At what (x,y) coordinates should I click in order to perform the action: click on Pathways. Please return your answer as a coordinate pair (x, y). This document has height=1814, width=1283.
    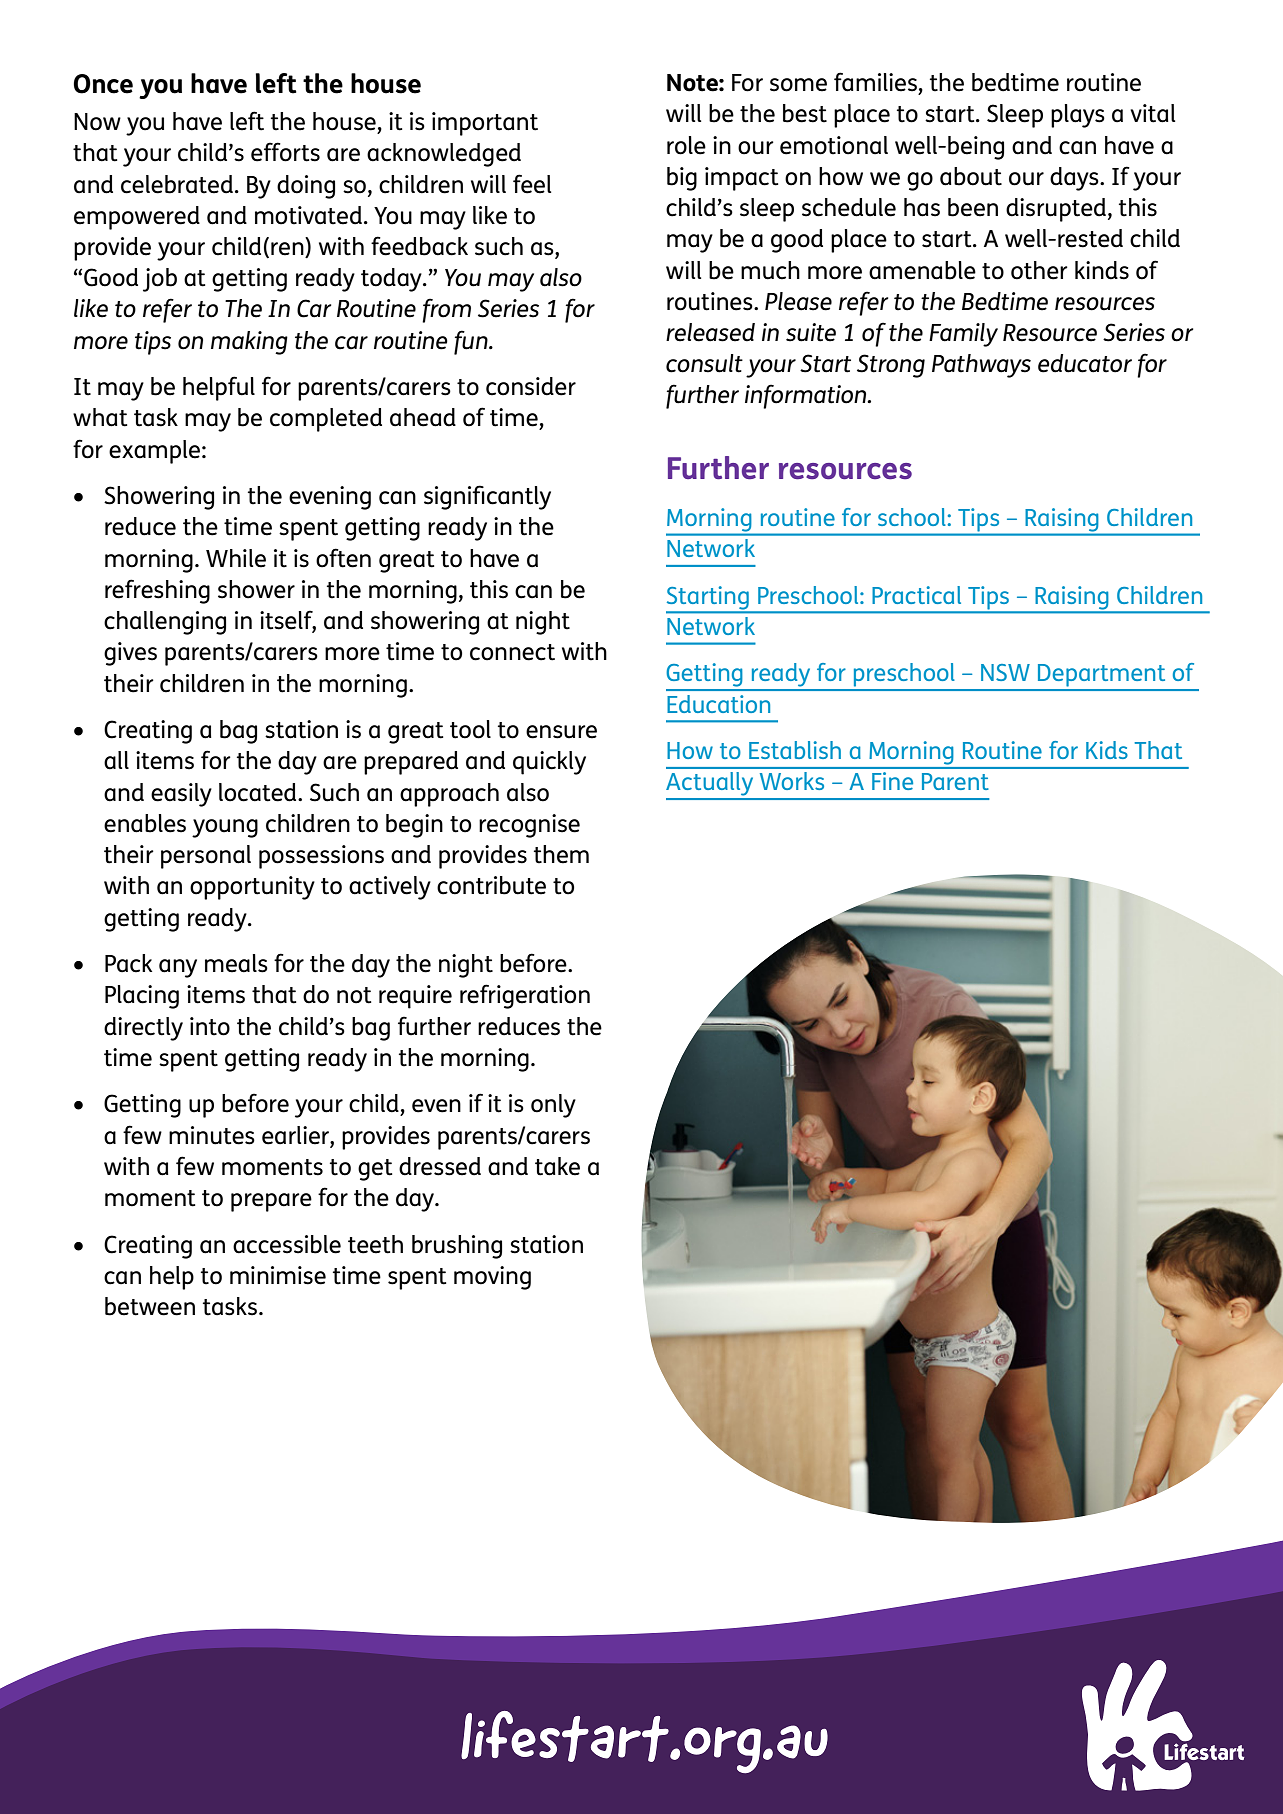
    Looking at the image, I should click on (981, 366).
